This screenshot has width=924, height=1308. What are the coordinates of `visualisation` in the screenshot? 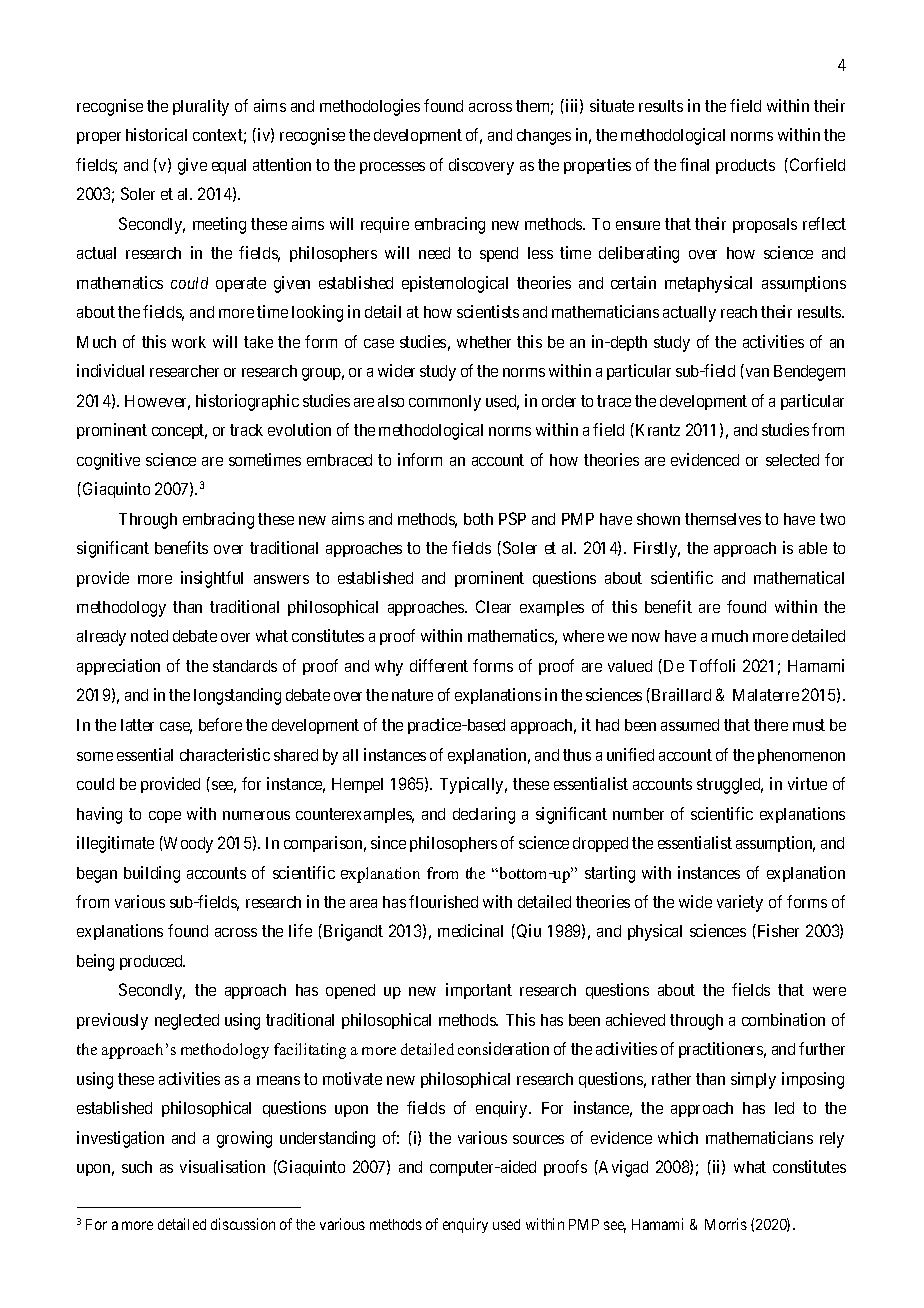 It's located at (222, 1166).
